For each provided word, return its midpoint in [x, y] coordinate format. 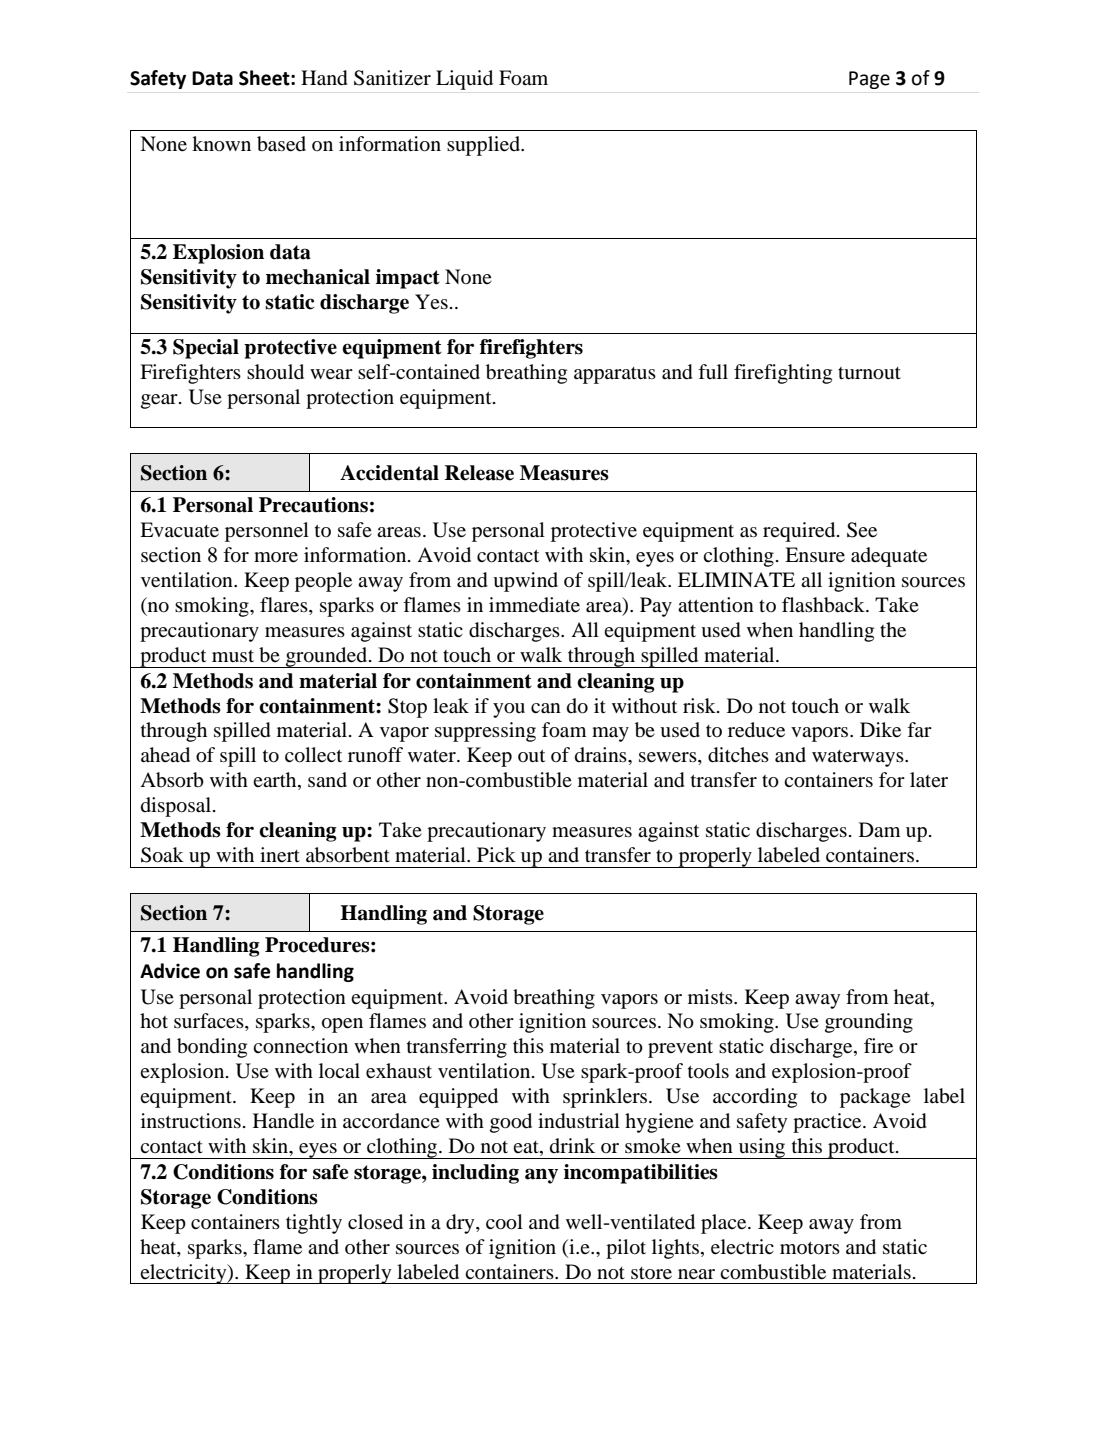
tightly [314, 1224]
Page [869, 80]
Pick [496, 854]
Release [479, 473]
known [221, 144]
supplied [485, 146]
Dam [880, 829]
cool [504, 1222]
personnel [267, 532]
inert [280, 855]
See [862, 530]
